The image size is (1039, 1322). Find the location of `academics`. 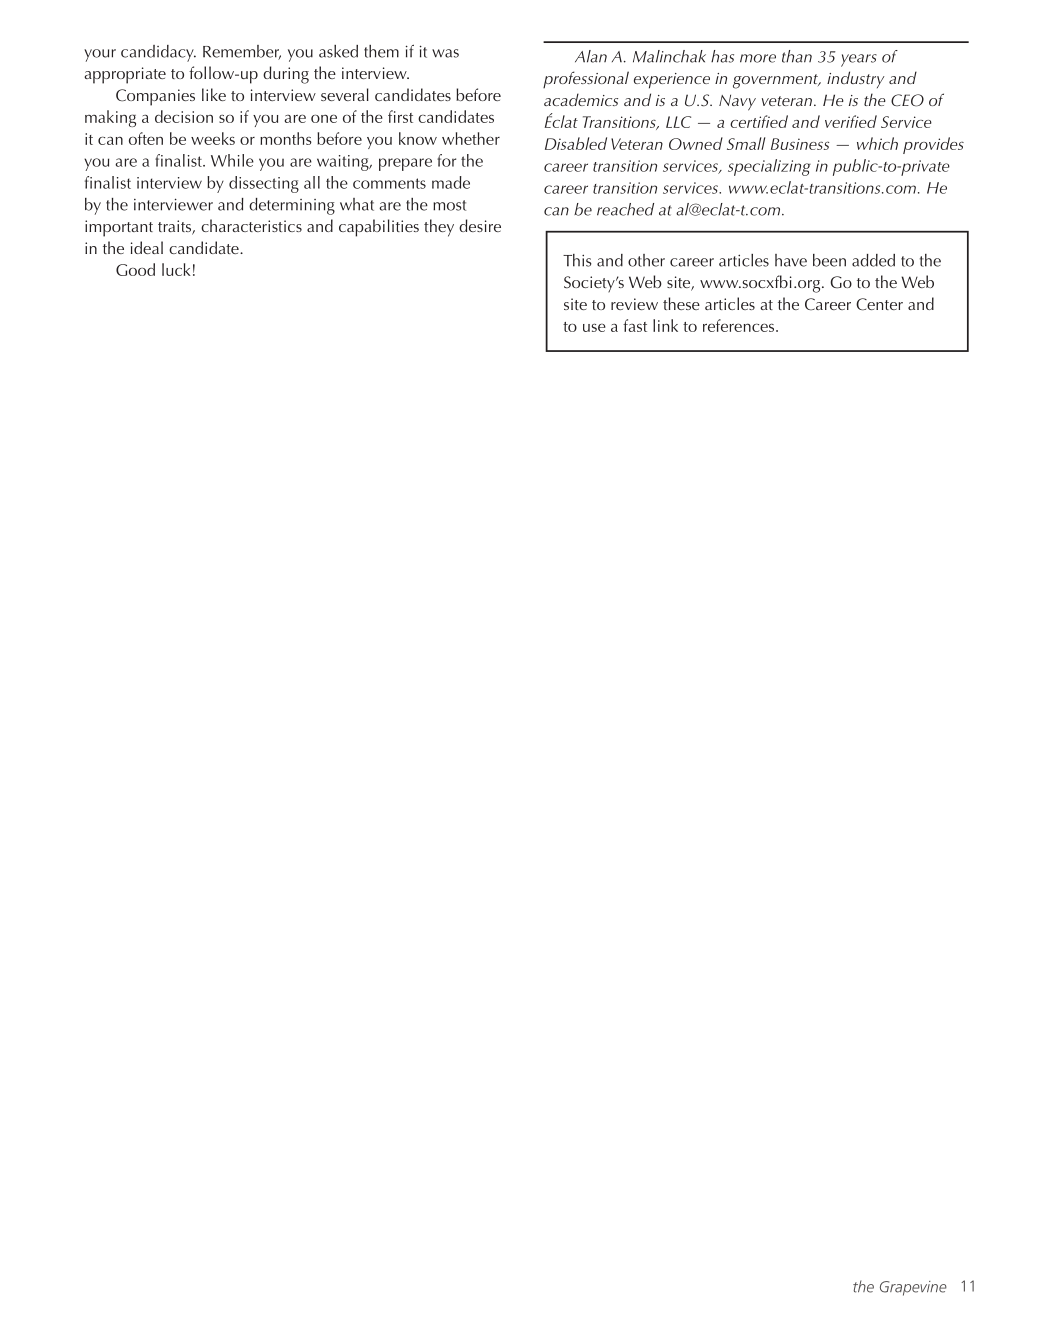

academics is located at coordinates (581, 99).
